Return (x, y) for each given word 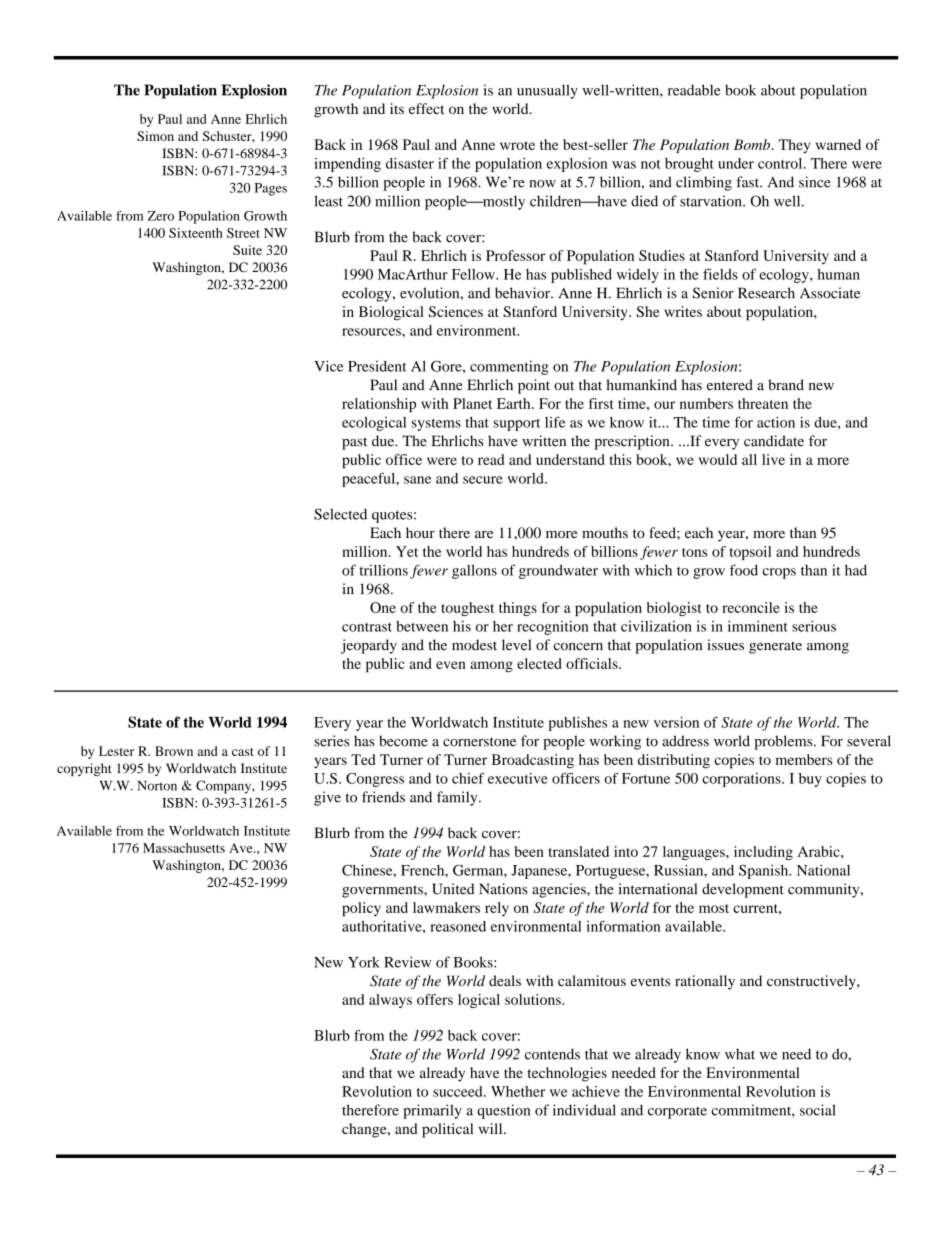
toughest (467, 609)
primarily (432, 1111)
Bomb (753, 144)
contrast (367, 627)
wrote (517, 145)
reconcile (751, 607)
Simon (155, 136)
